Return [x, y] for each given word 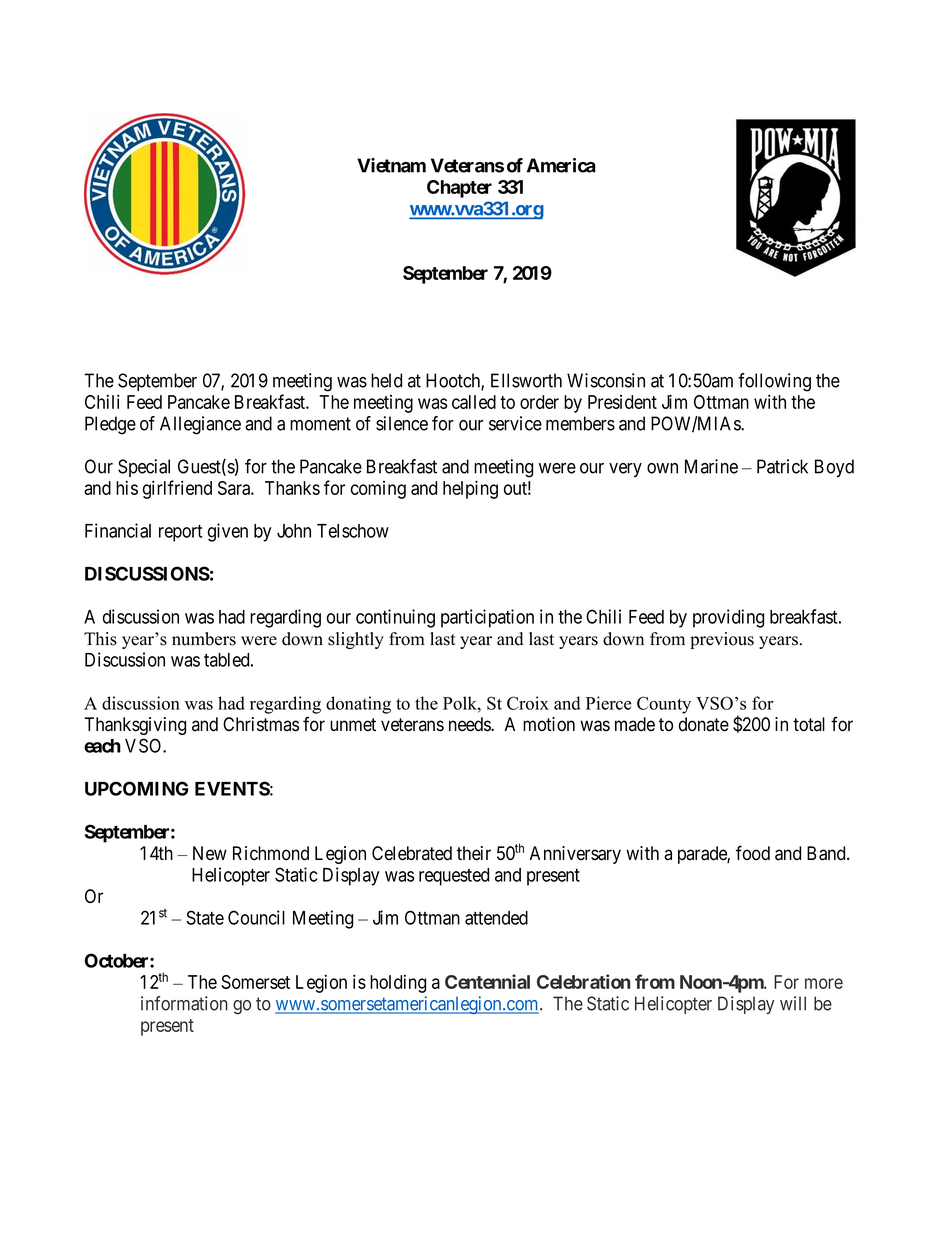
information [184, 1003]
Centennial [487, 981]
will [793, 1003]
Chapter [459, 189]
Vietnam [391, 165]
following [774, 382]
